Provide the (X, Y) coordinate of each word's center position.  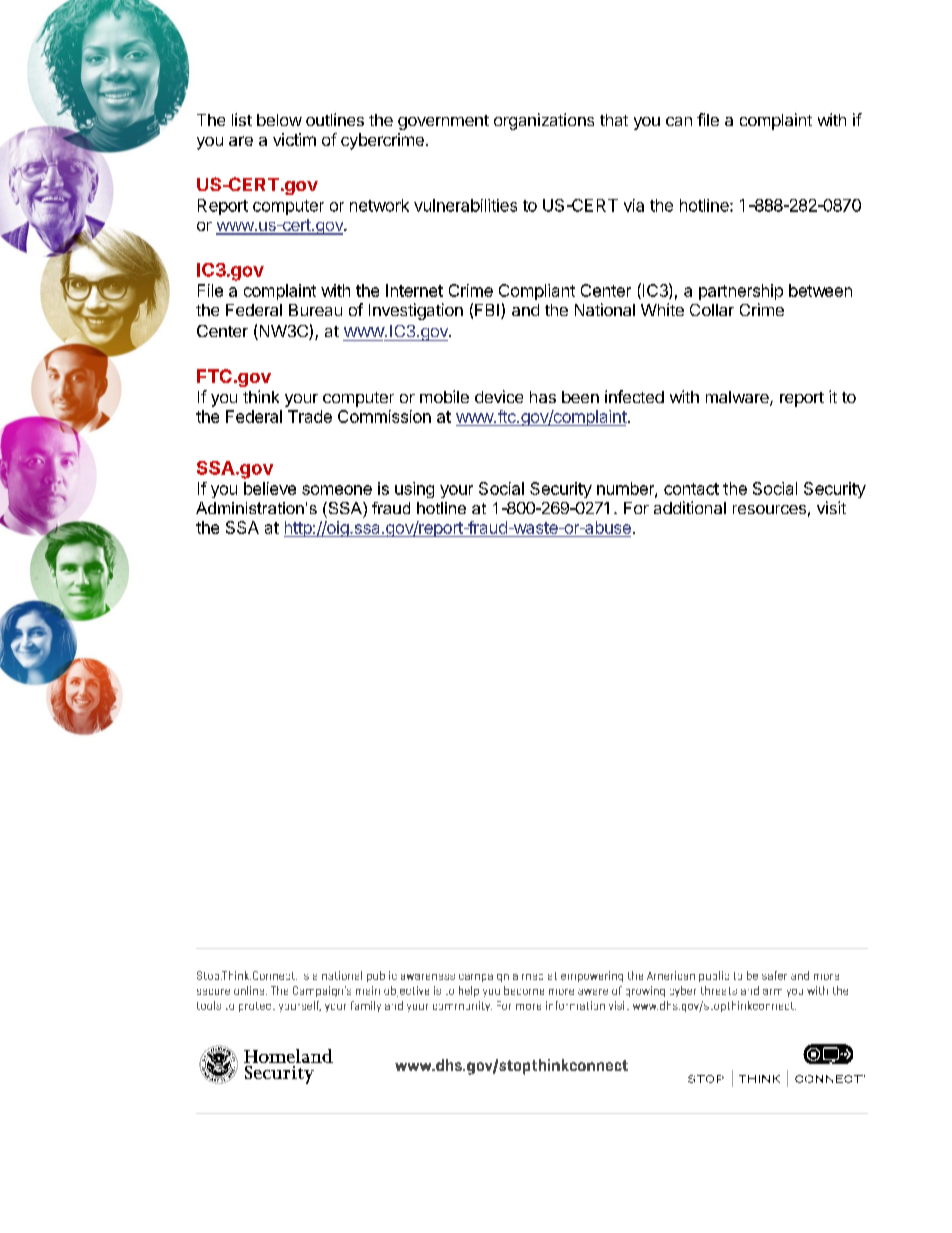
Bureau (315, 310)
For (636, 508)
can (679, 121)
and (525, 310)
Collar (712, 310)
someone (337, 490)
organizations (544, 121)
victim (294, 139)
